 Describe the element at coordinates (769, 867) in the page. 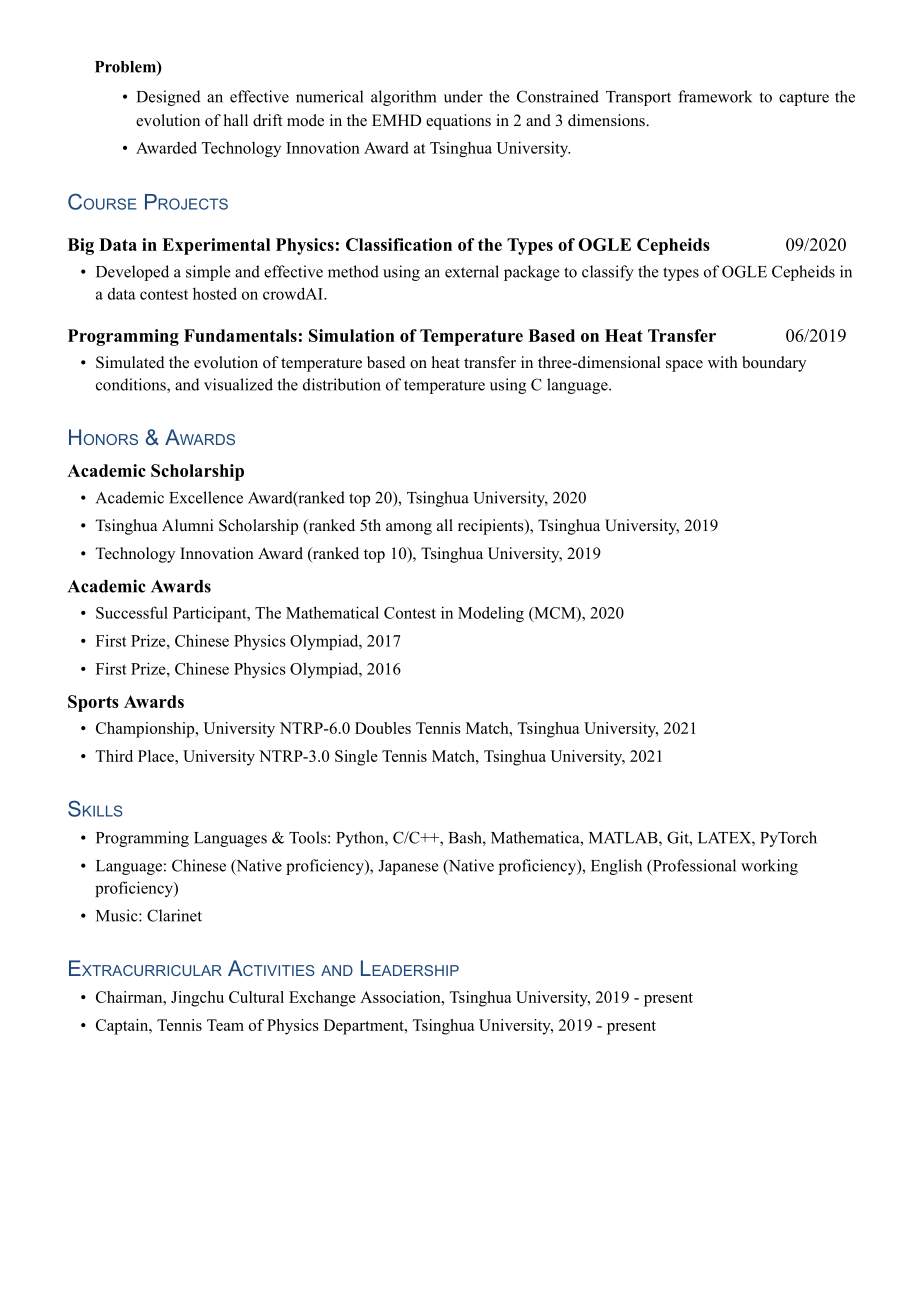

I see `working` at that location.
